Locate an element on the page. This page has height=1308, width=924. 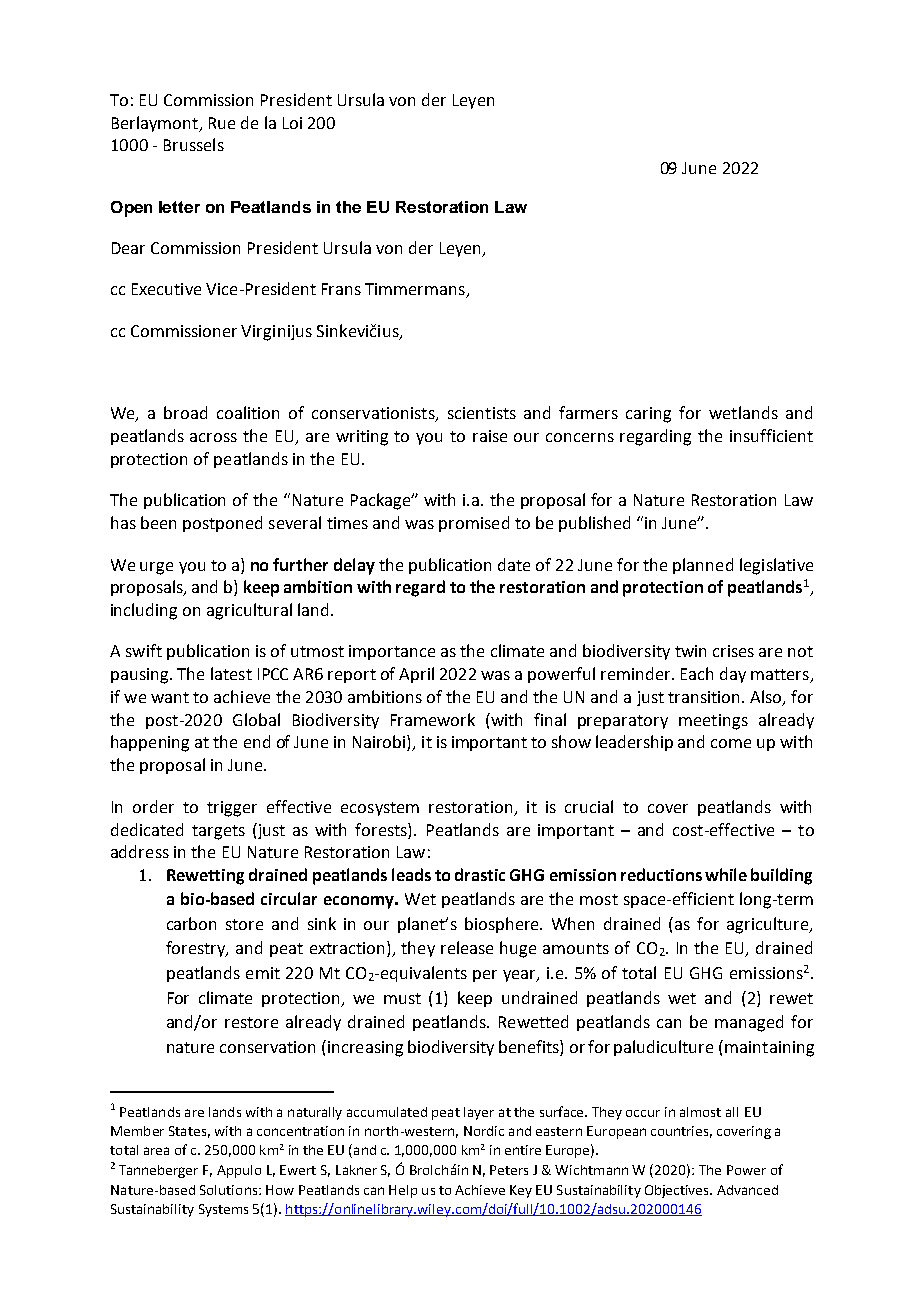
Loi is located at coordinates (292, 123).
